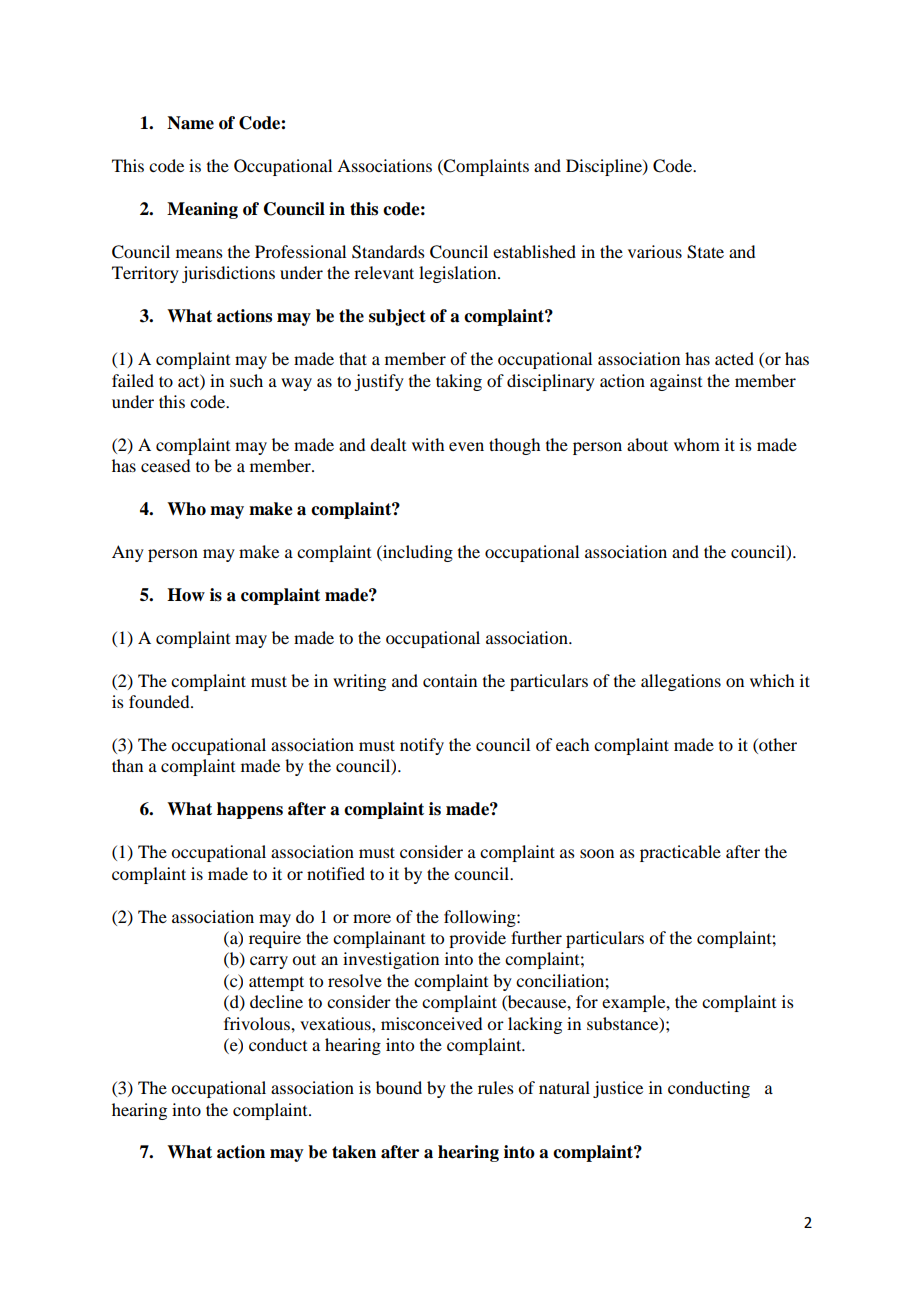  I want to click on practicable, so click(680, 853).
